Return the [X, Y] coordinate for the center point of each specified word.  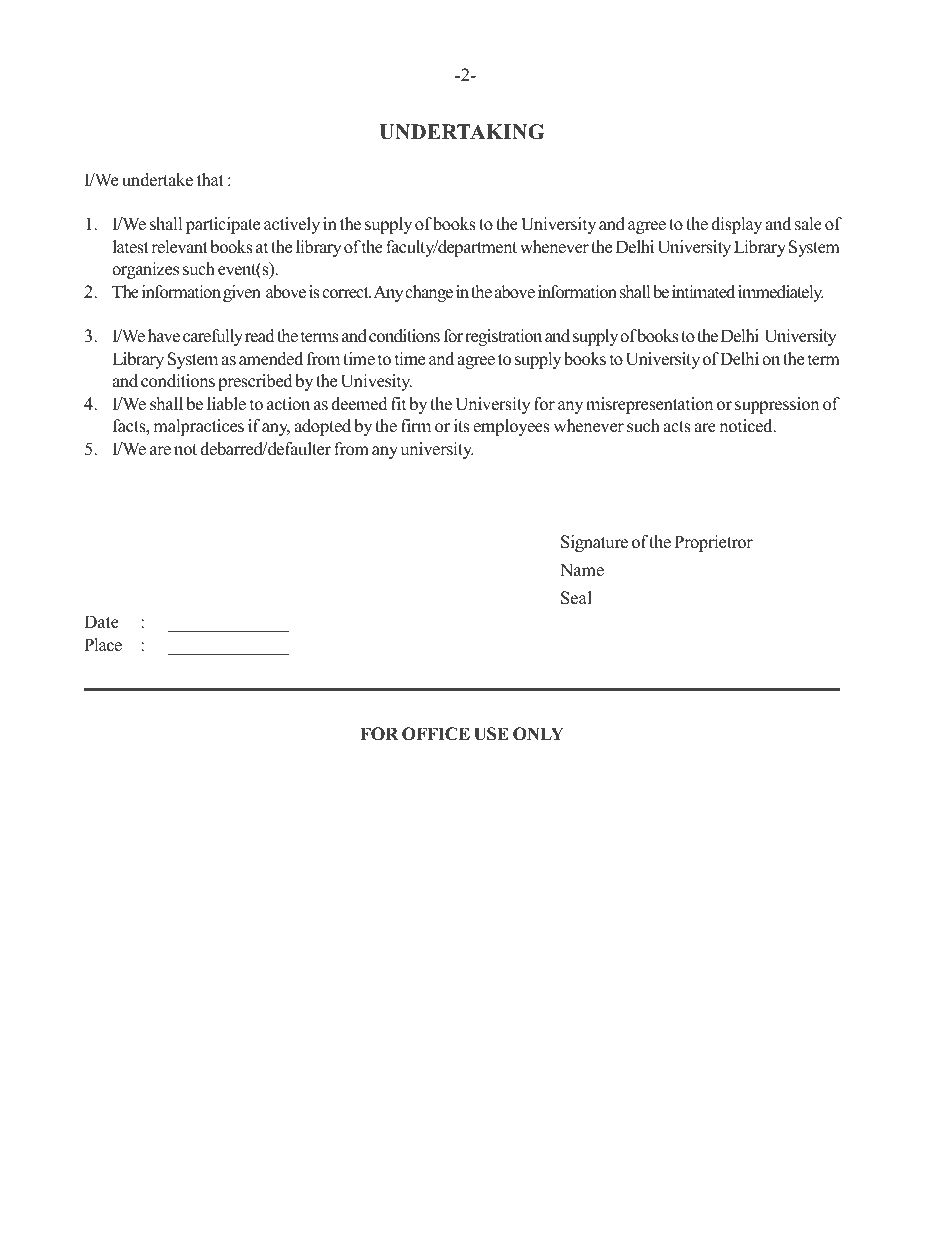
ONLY [538, 734]
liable [226, 404]
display [736, 225]
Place [103, 645]
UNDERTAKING [461, 132]
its [462, 426]
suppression [777, 405]
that [210, 179]
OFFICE [436, 734]
